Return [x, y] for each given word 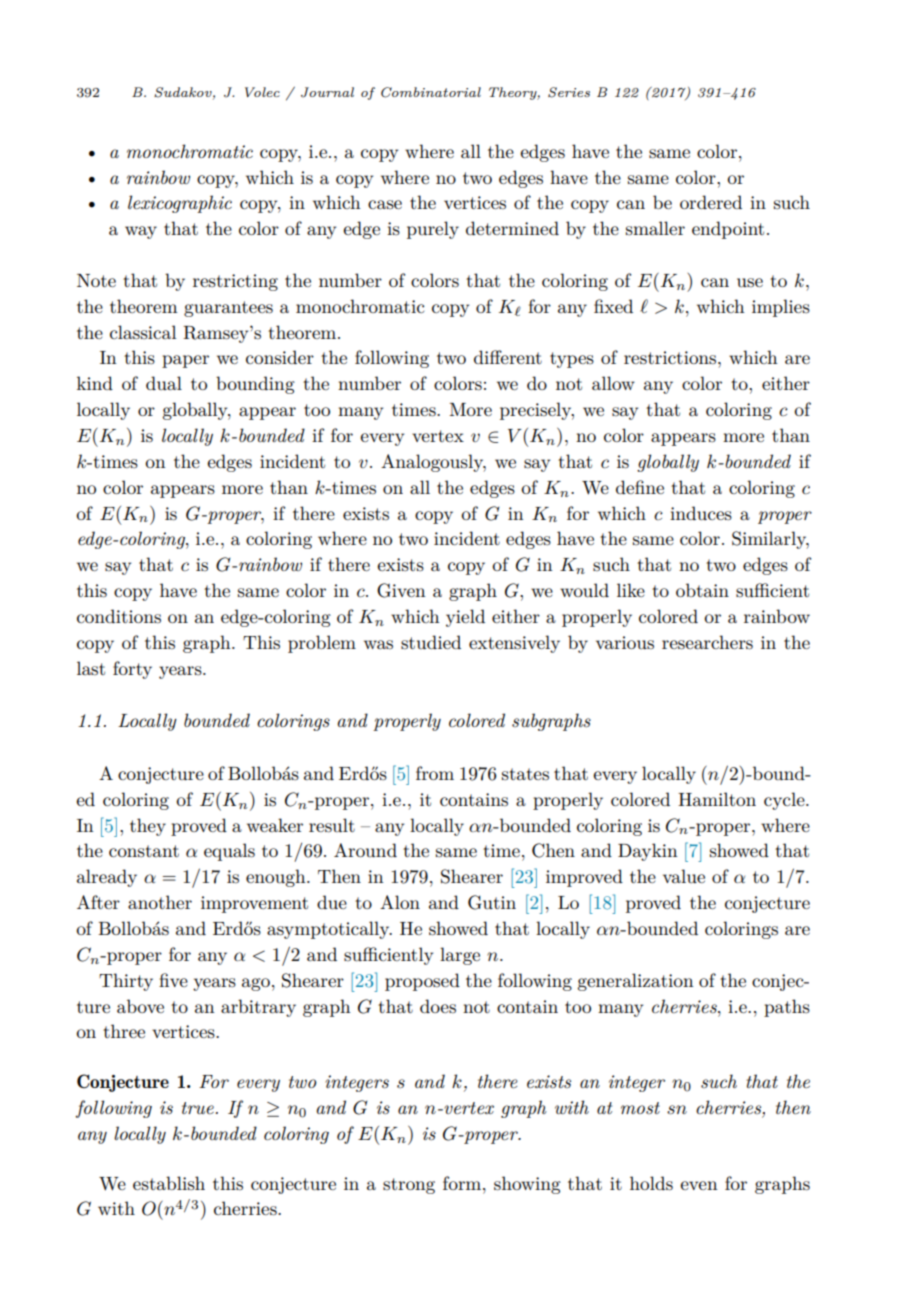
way [141, 232]
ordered [711, 202]
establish [169, 1183]
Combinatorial [431, 92]
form [463, 1183]
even [699, 1185]
